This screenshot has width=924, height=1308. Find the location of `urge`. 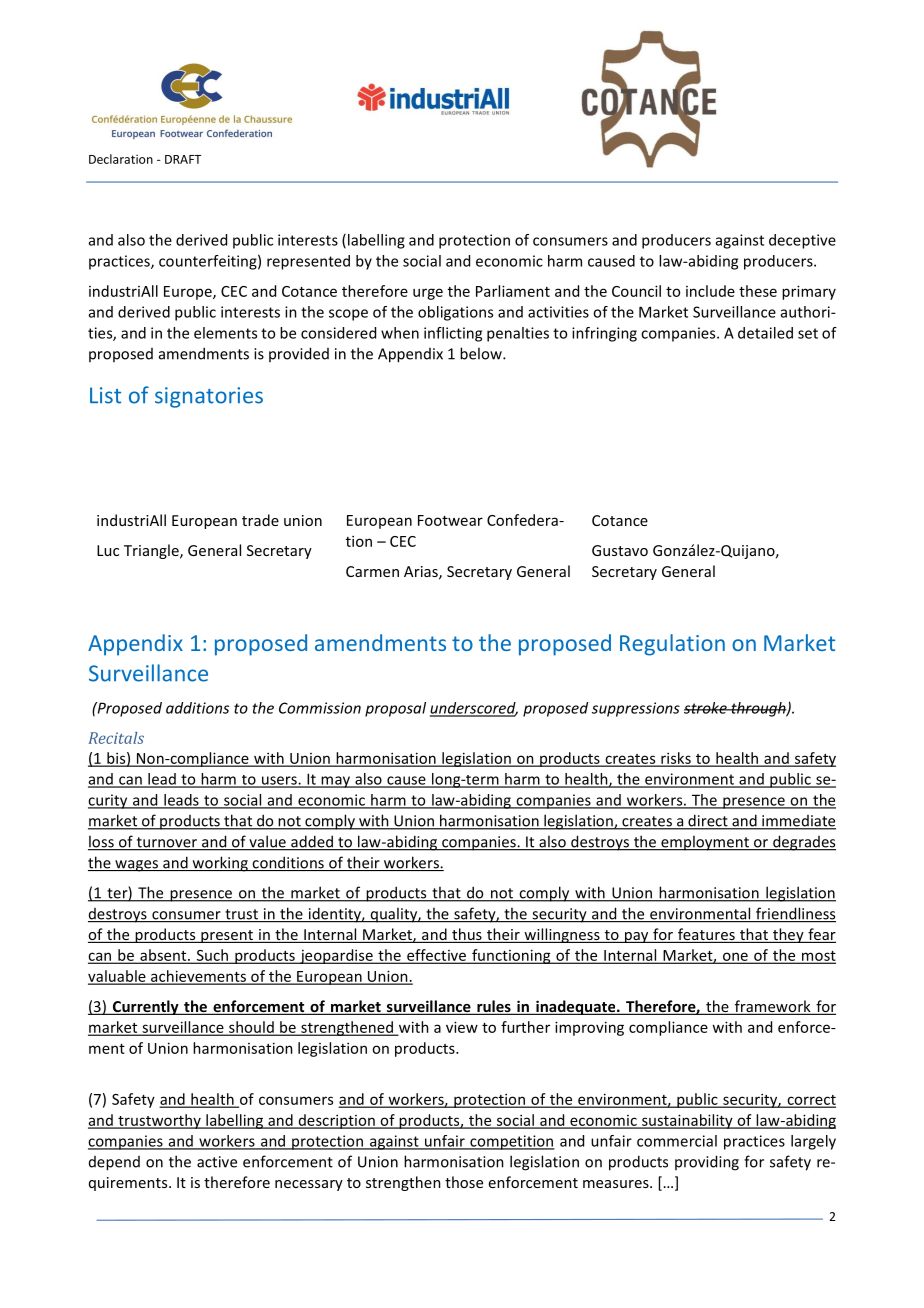

urge is located at coordinates (428, 294).
